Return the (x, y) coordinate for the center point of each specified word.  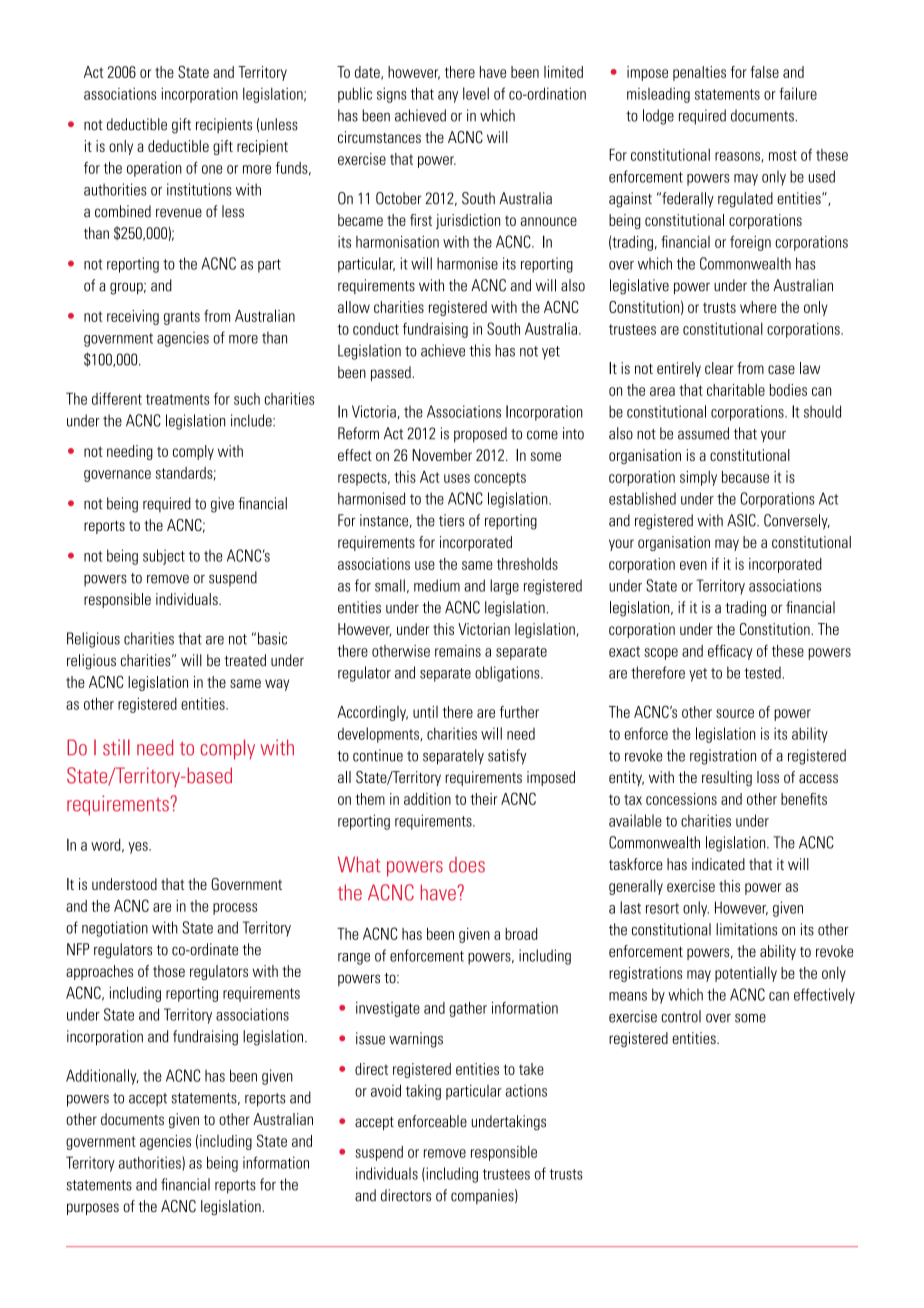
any (448, 97)
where (758, 307)
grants (182, 318)
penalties (699, 73)
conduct (376, 329)
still (116, 747)
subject (164, 557)
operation (154, 169)
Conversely (797, 522)
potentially (746, 974)
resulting (727, 778)
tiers (451, 520)
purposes (93, 1209)
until (425, 712)
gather (468, 1009)
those (169, 971)
